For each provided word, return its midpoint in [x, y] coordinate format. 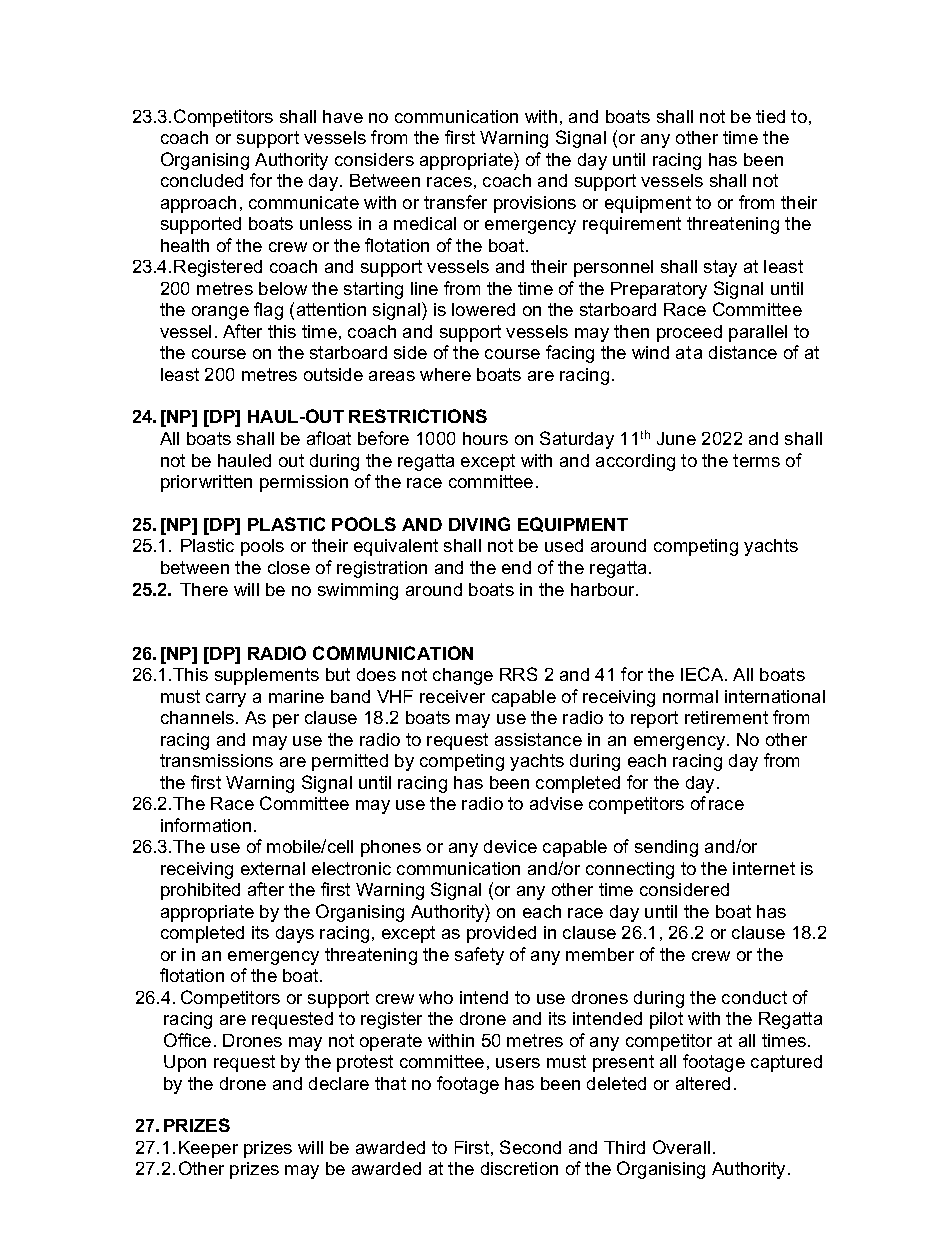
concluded [202, 180]
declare [339, 1083]
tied [770, 116]
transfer [455, 202]
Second [530, 1147]
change [463, 676]
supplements [267, 676]
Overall [681, 1147]
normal [690, 696]
